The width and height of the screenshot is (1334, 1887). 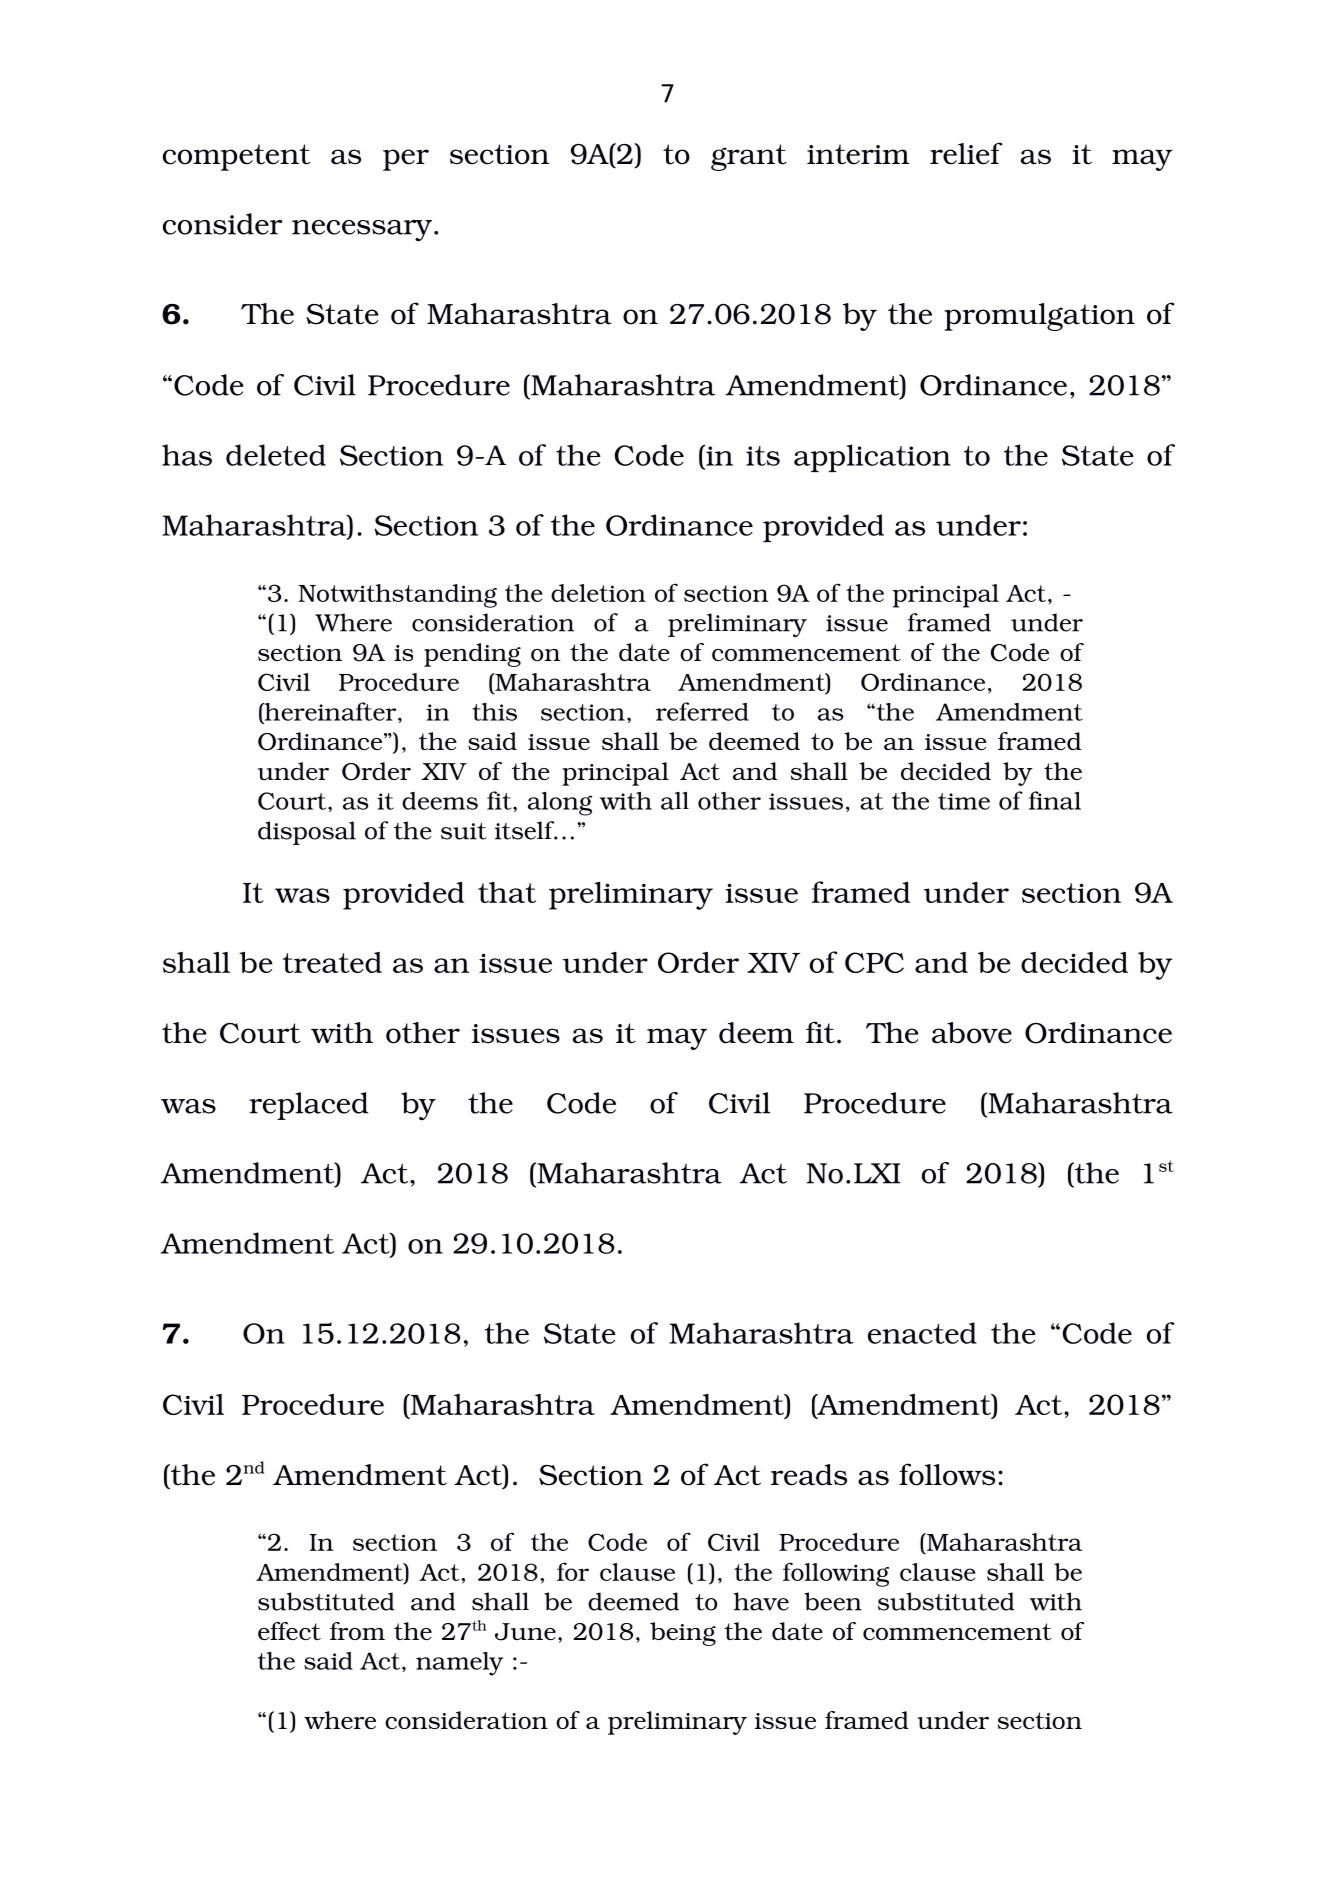 What do you see at coordinates (237, 157) in the screenshot?
I see `competent` at bounding box center [237, 157].
